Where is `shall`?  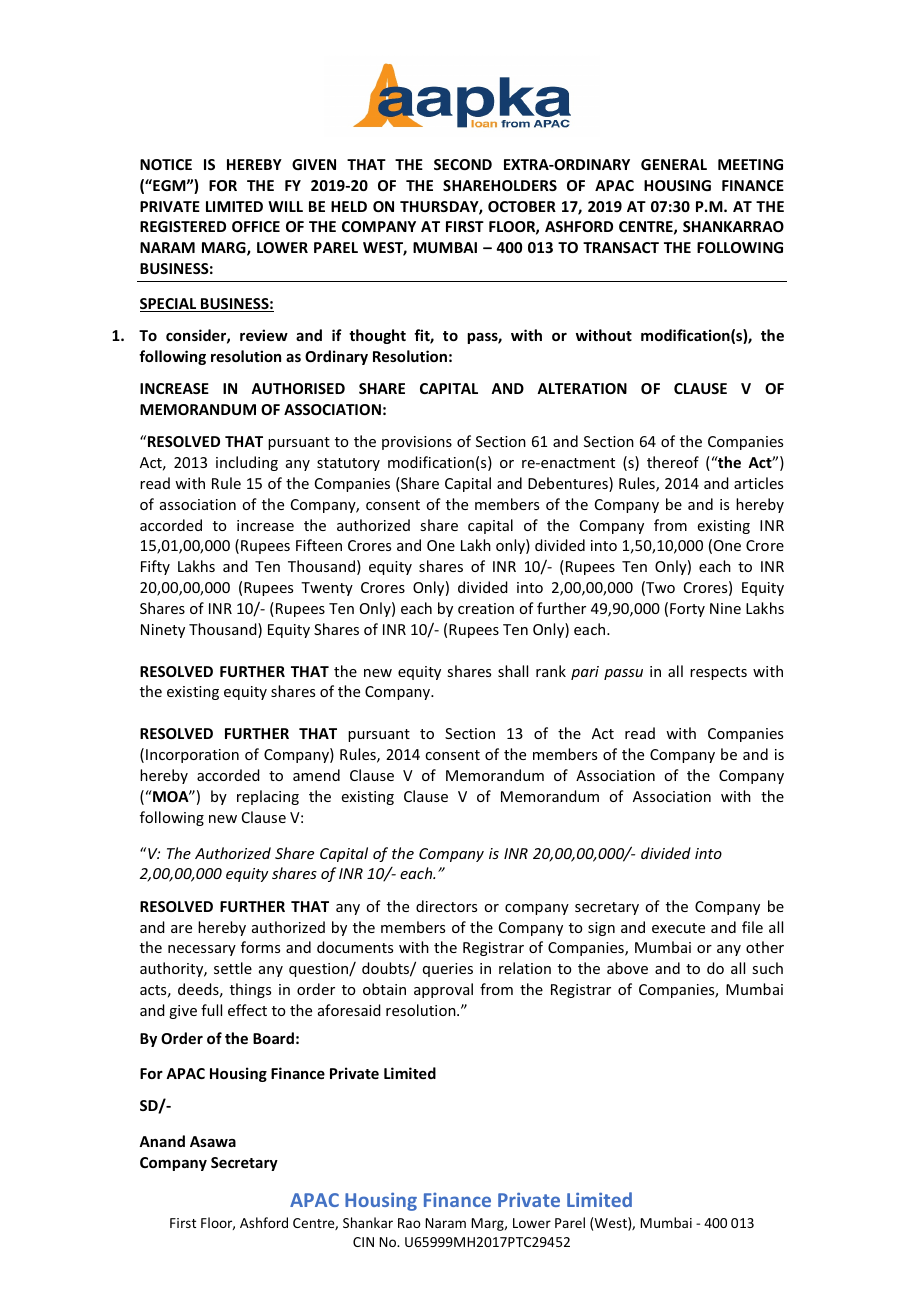 shall is located at coordinates (513, 671).
